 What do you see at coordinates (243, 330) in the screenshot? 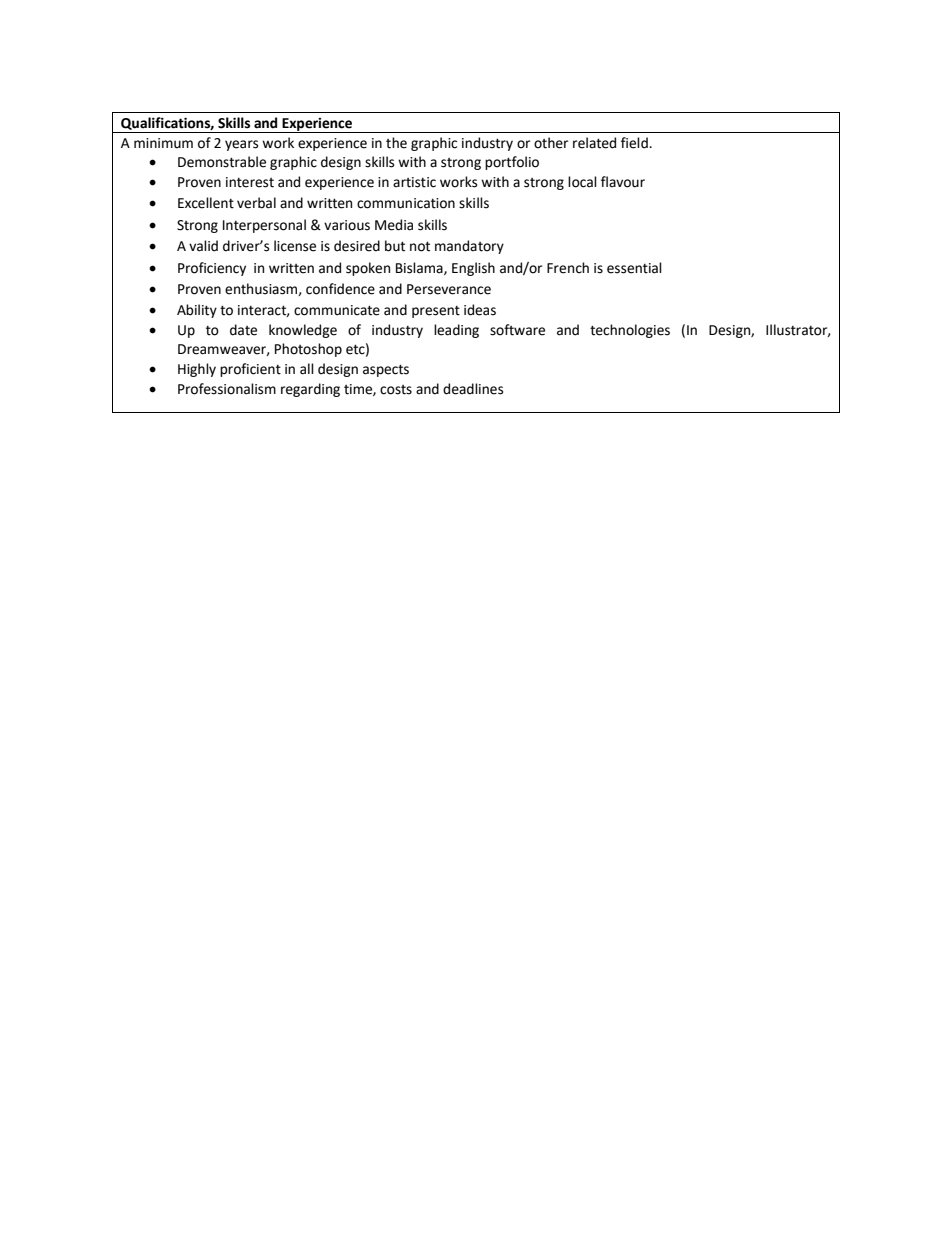
I see `date` at bounding box center [243, 330].
